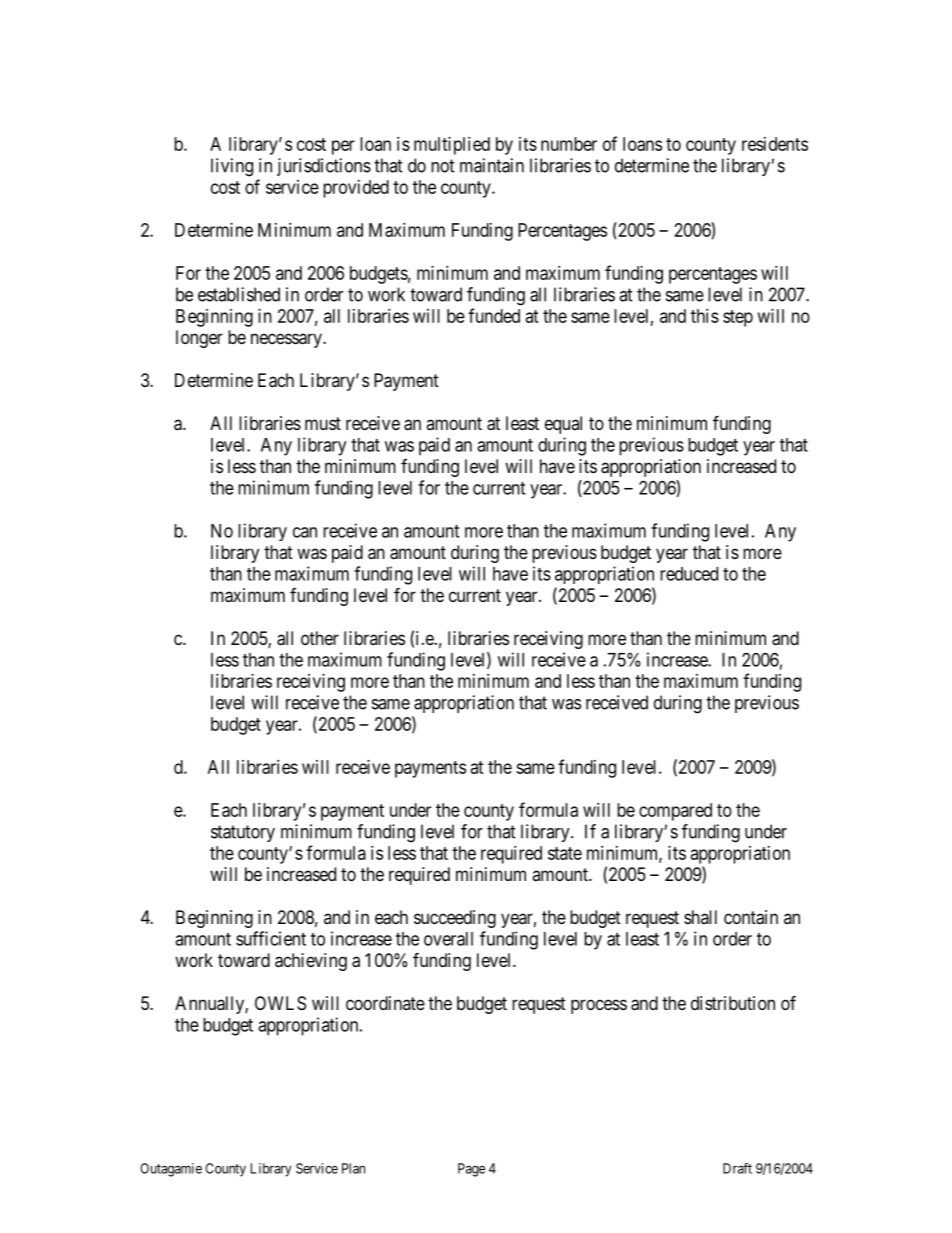 The width and height of the screenshot is (952, 1233). Describe the element at coordinates (232, 167) in the screenshot. I see `living` at that location.
